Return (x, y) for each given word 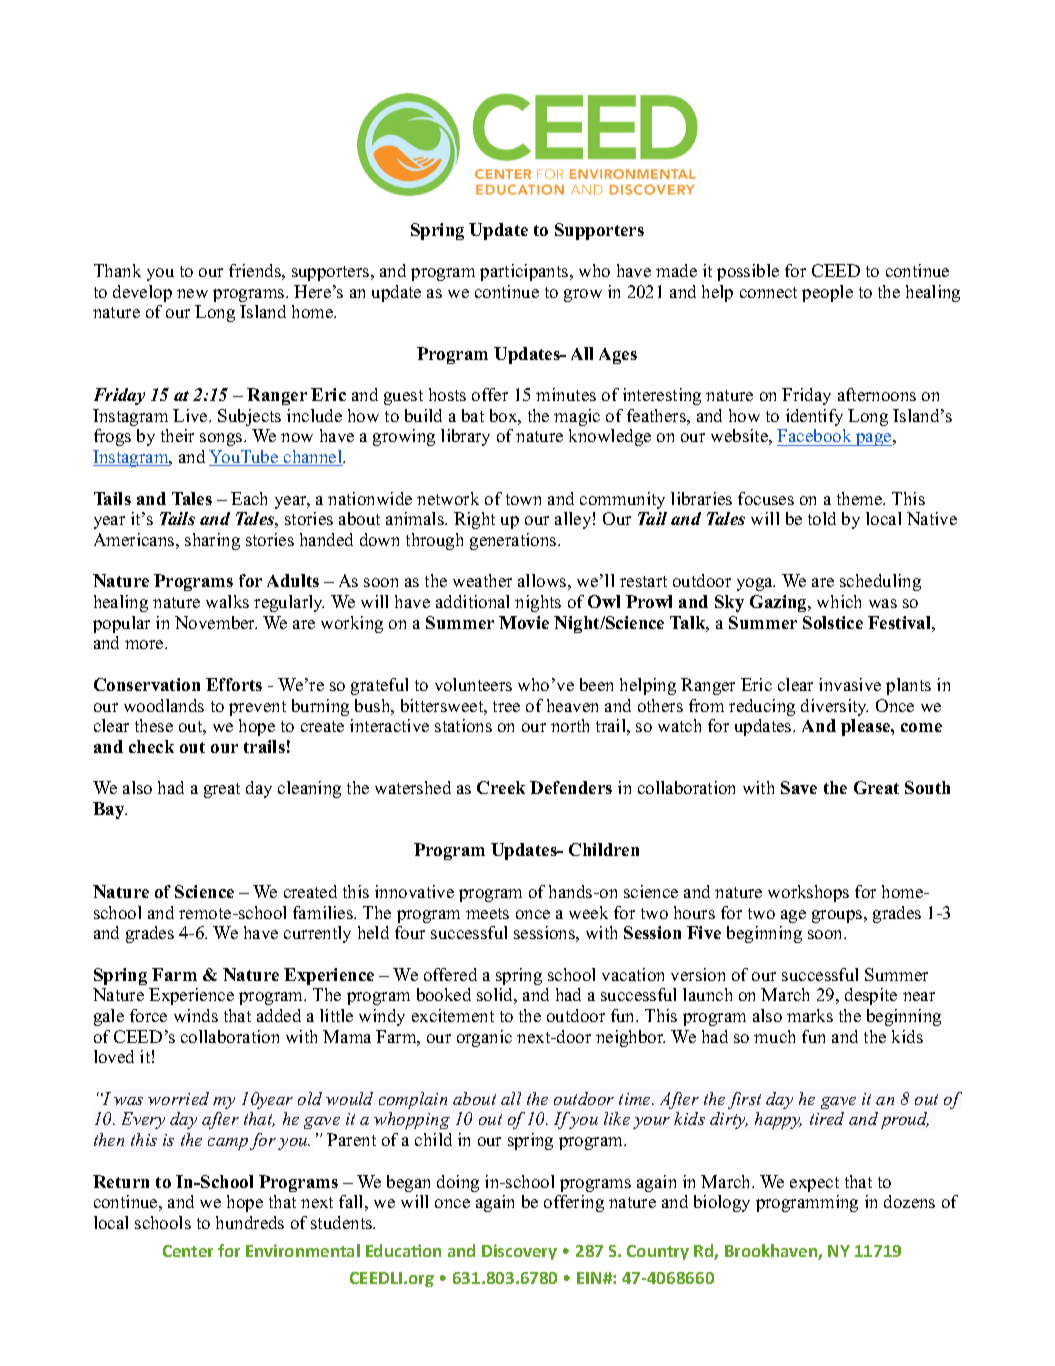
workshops (808, 893)
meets (487, 913)
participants (525, 272)
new (192, 293)
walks (227, 601)
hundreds (250, 1222)
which (839, 601)
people (827, 293)
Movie (524, 622)
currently (317, 934)
